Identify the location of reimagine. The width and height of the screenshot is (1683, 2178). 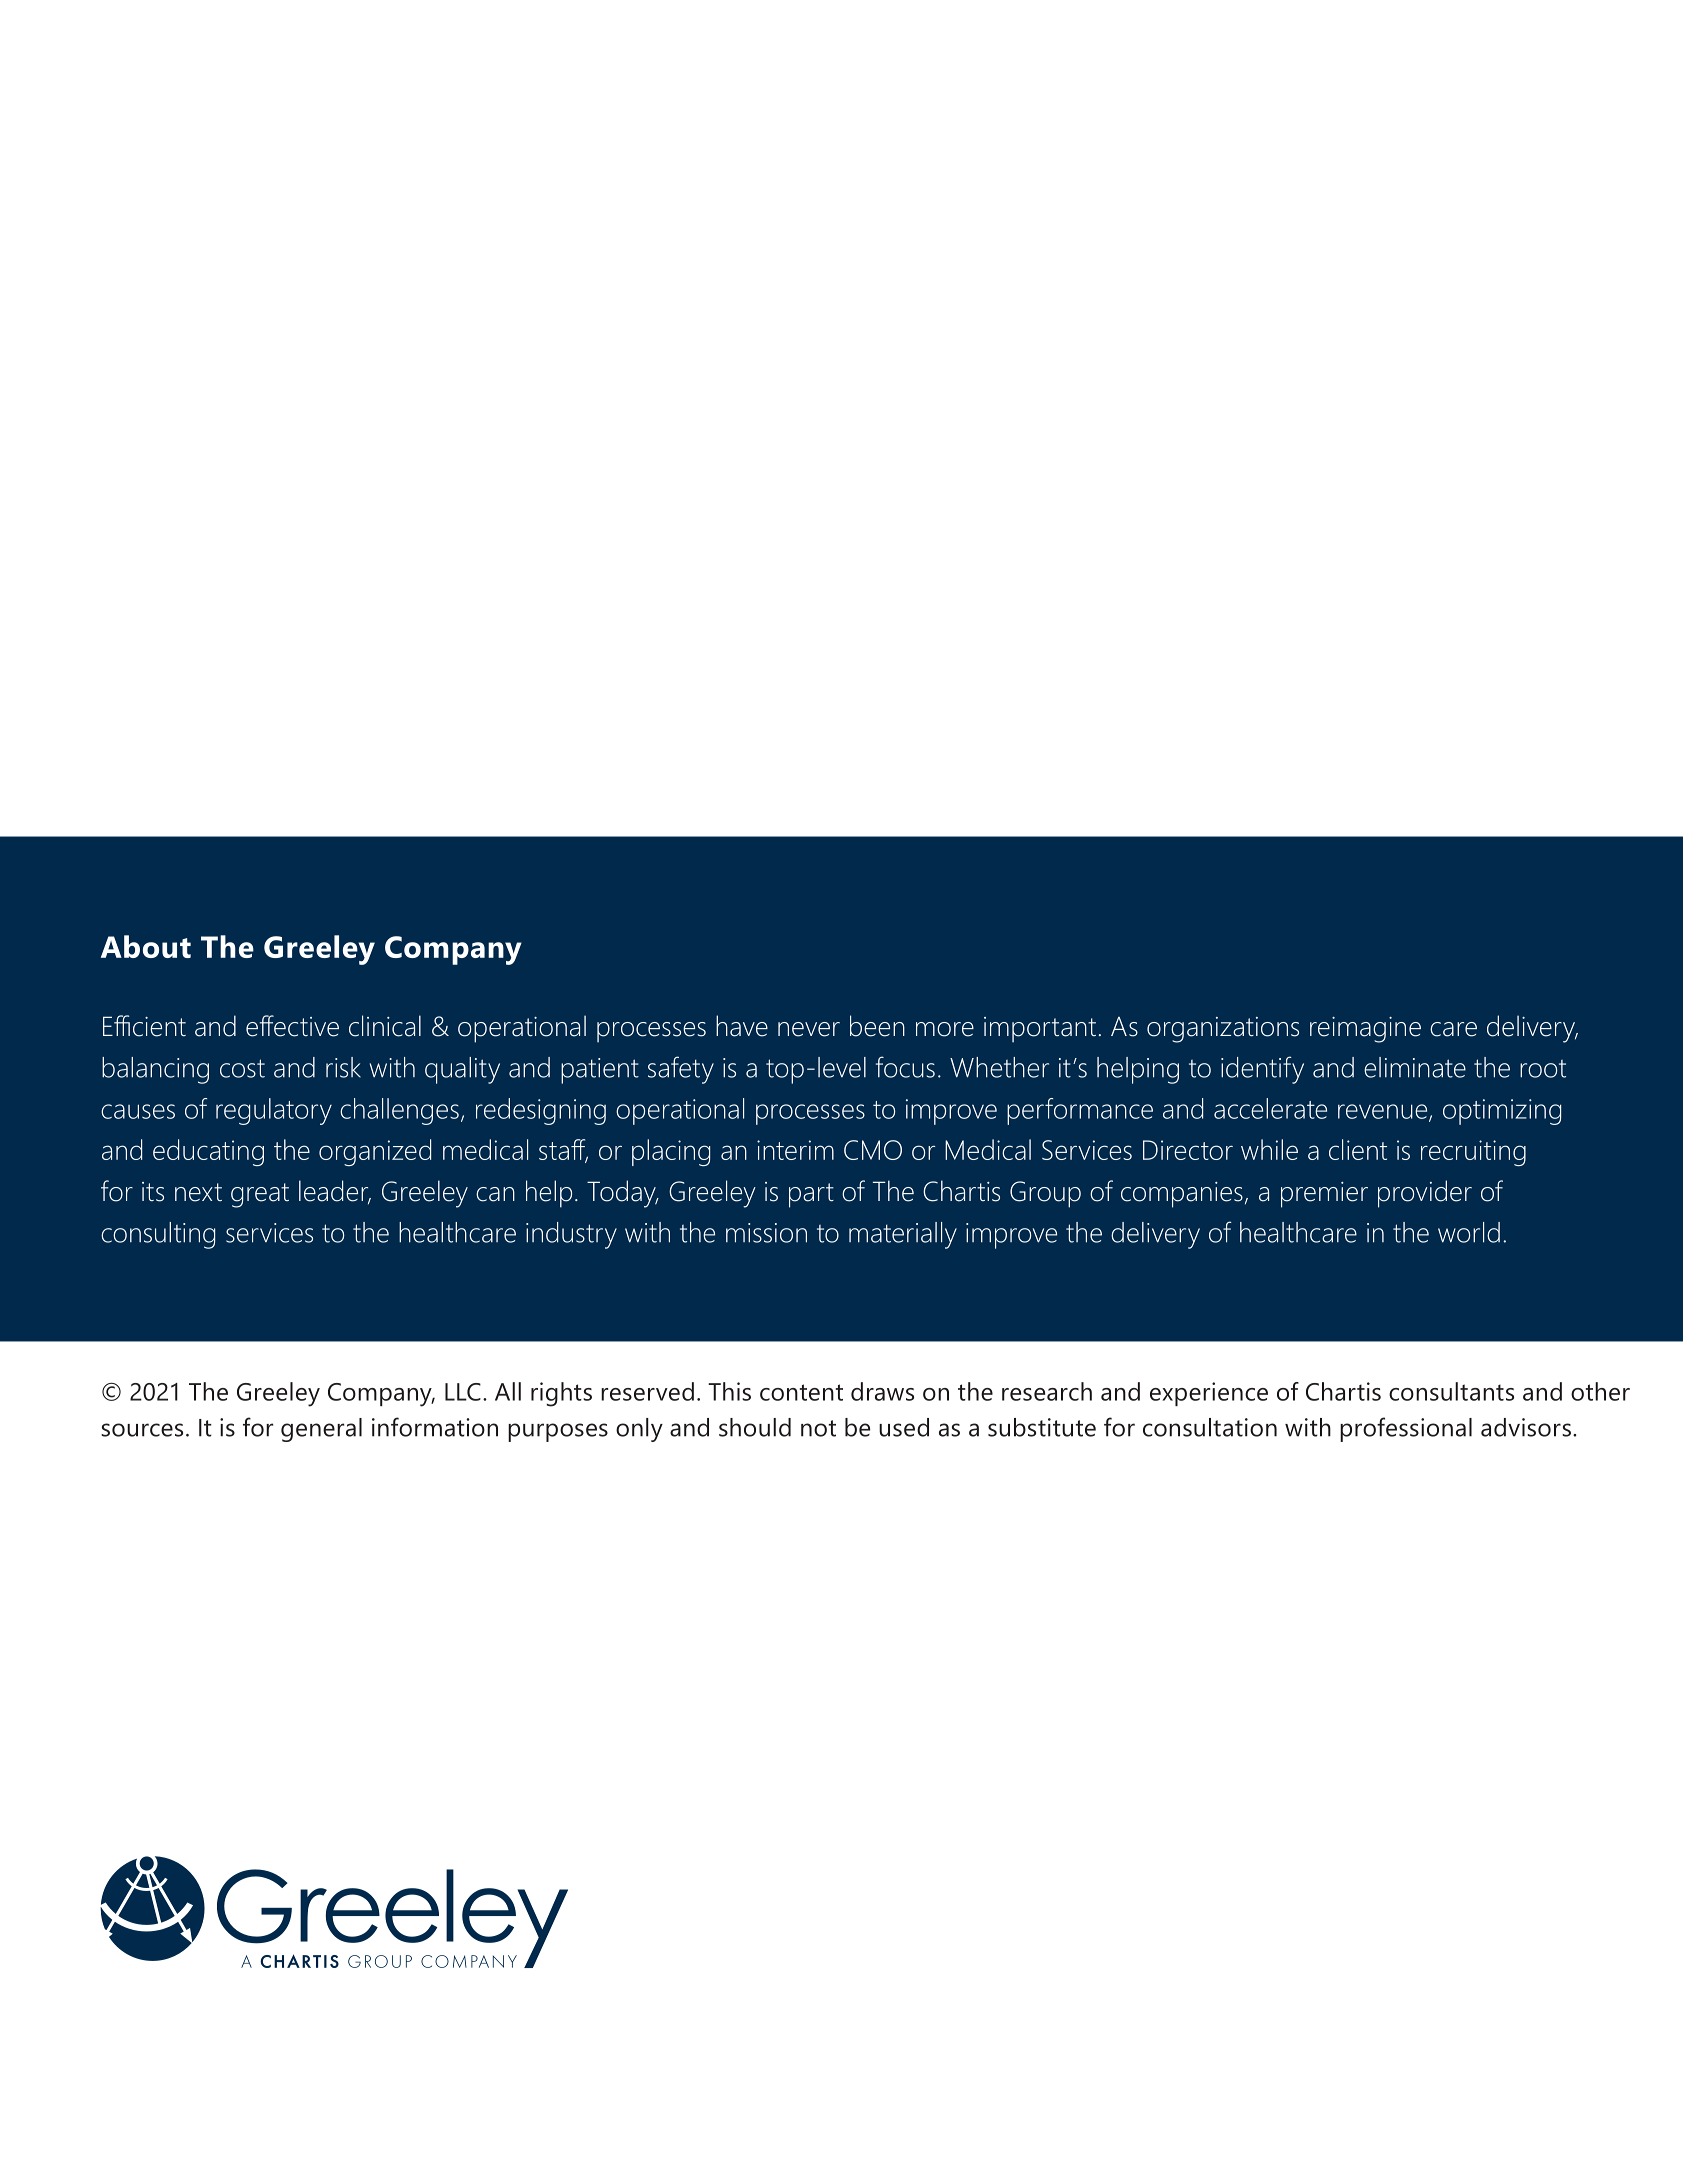
(1365, 1030).
